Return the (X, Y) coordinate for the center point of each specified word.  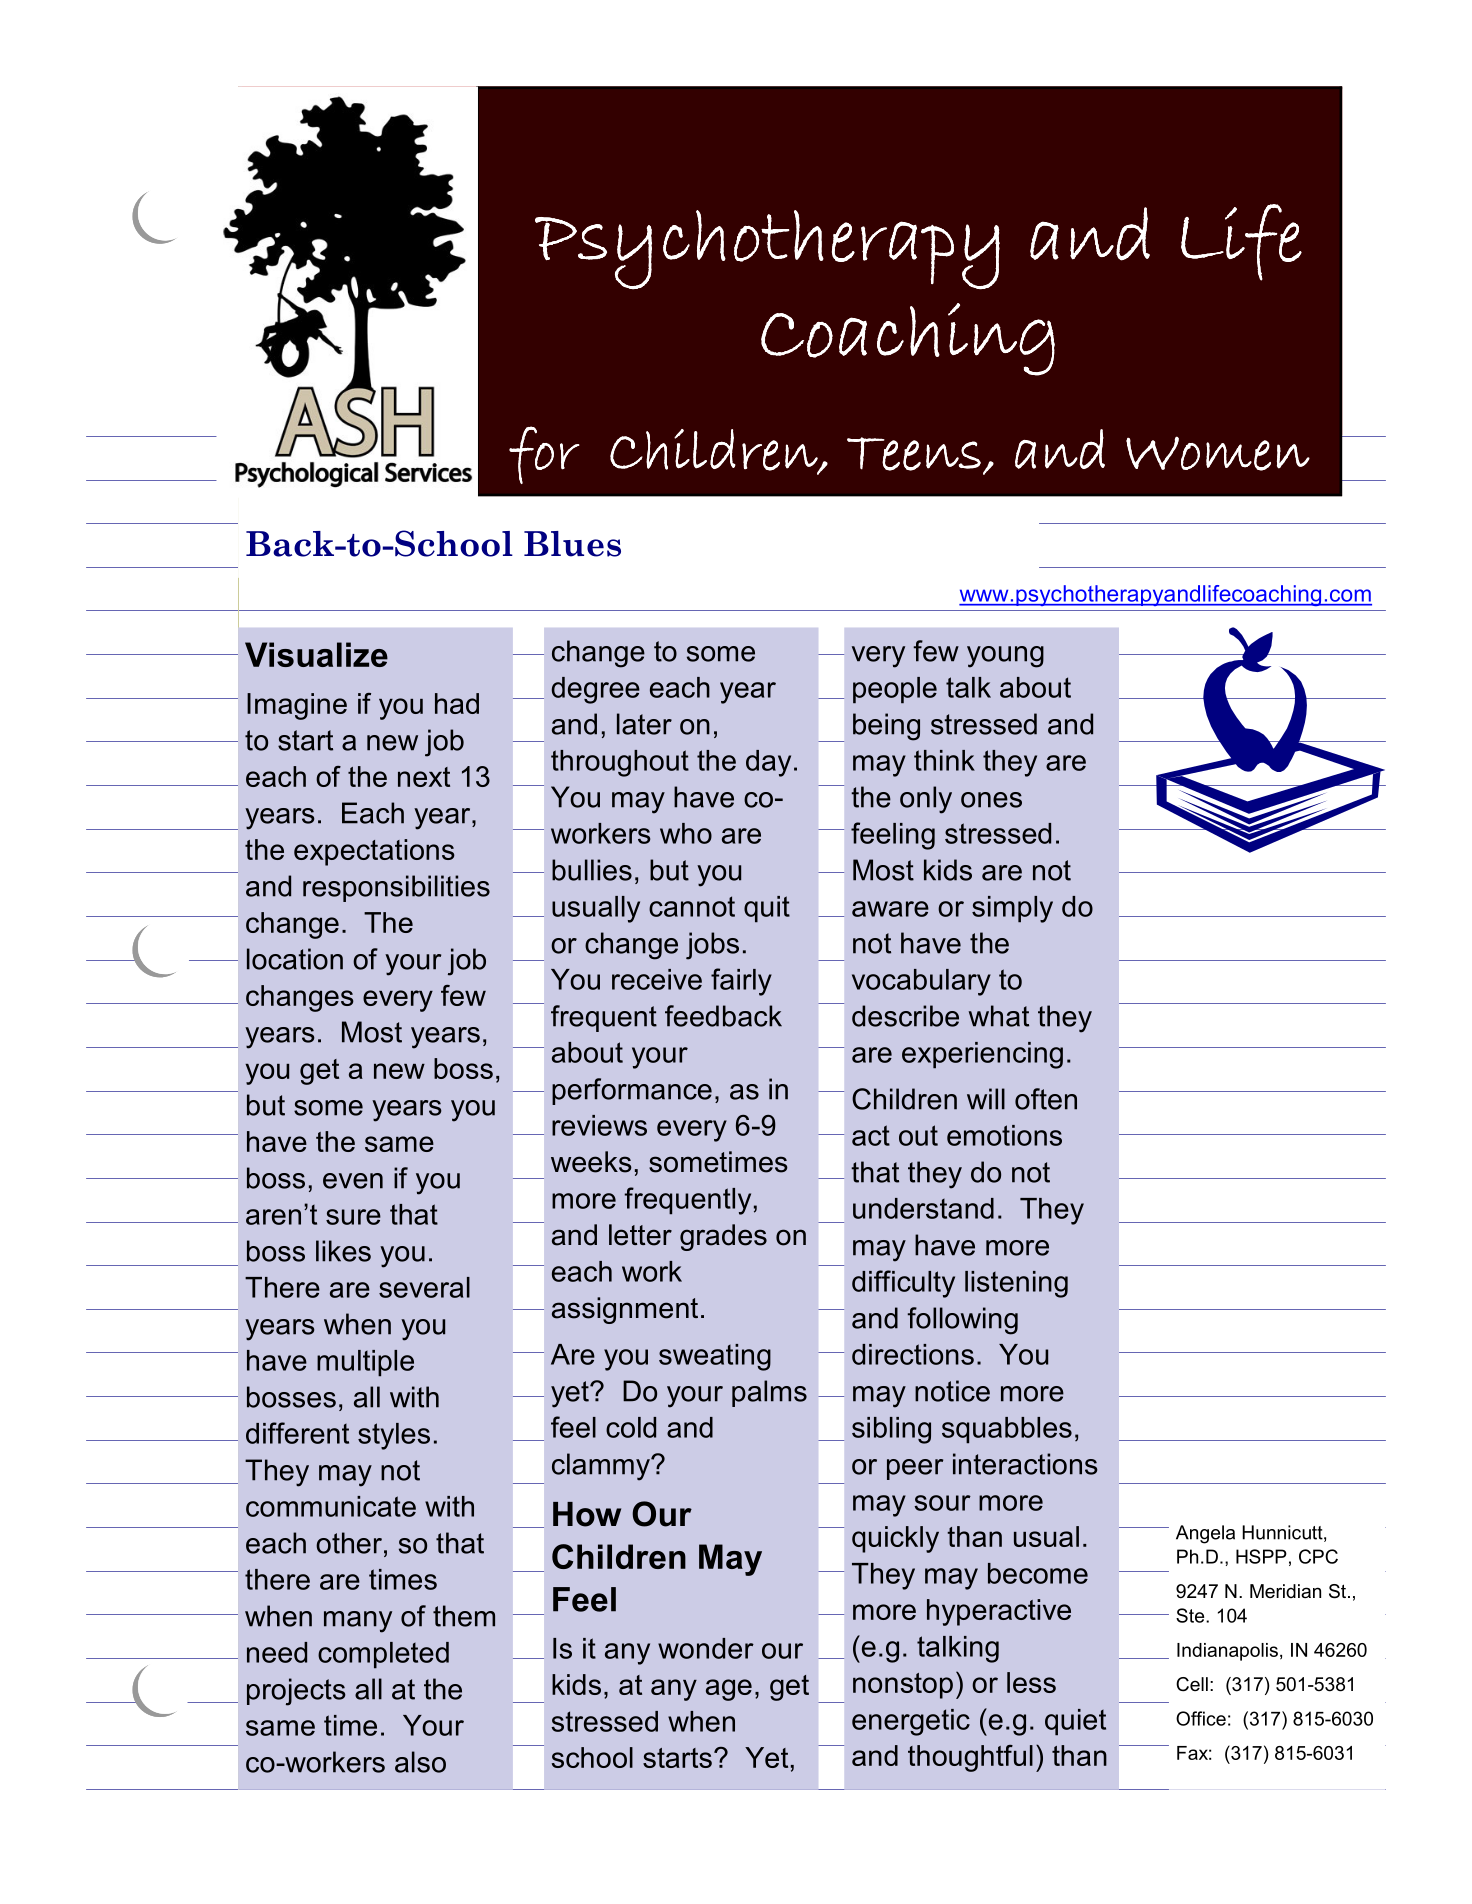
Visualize (316, 654)
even (353, 1181)
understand (923, 1208)
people (895, 690)
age (729, 1690)
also (420, 1762)
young (1005, 657)
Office (1201, 1718)
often (1046, 1099)
